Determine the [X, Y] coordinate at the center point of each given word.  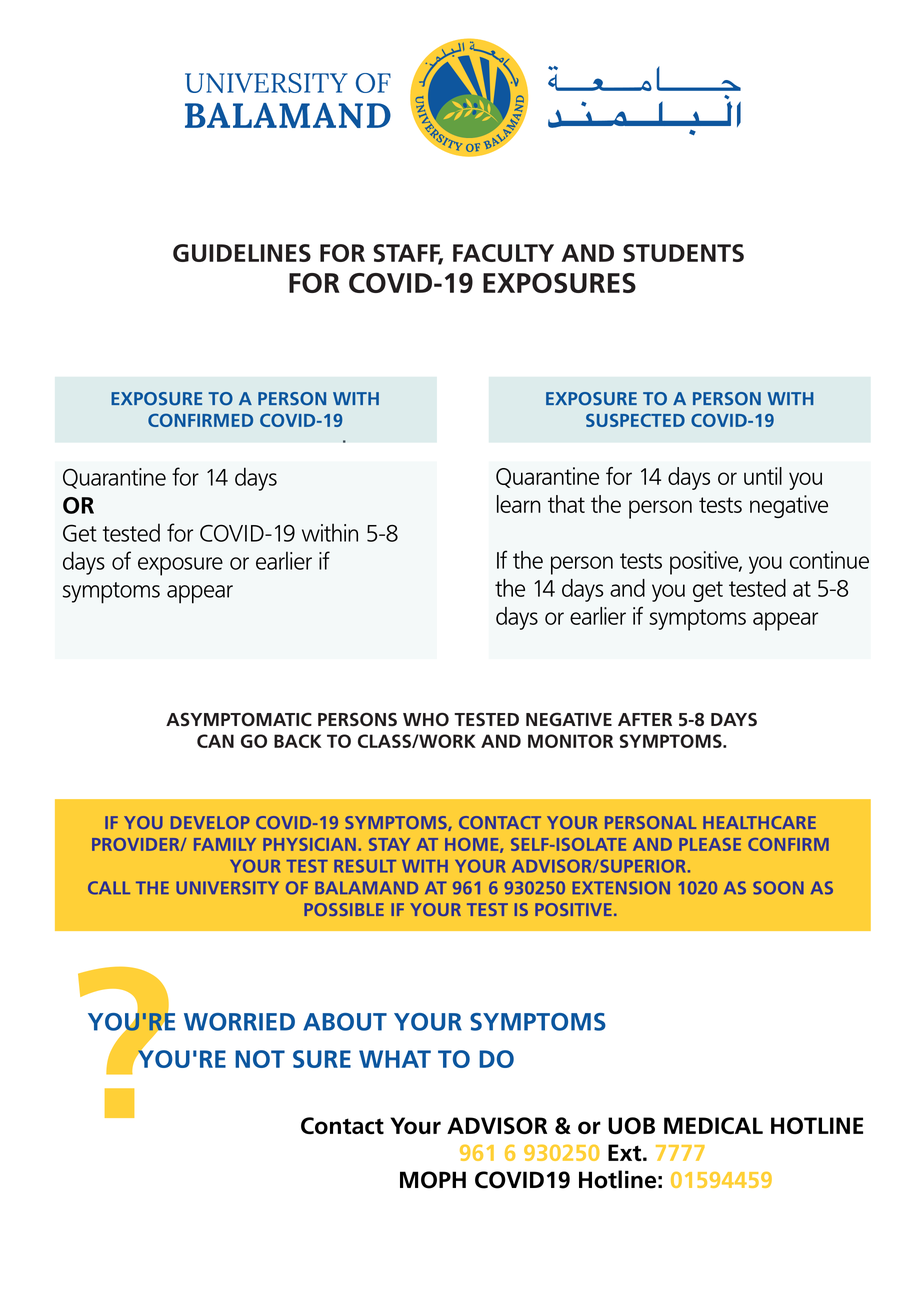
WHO [426, 719]
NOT [260, 1059]
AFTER [645, 719]
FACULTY [503, 253]
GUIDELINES [242, 253]
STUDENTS [683, 253]
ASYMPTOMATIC [239, 719]
